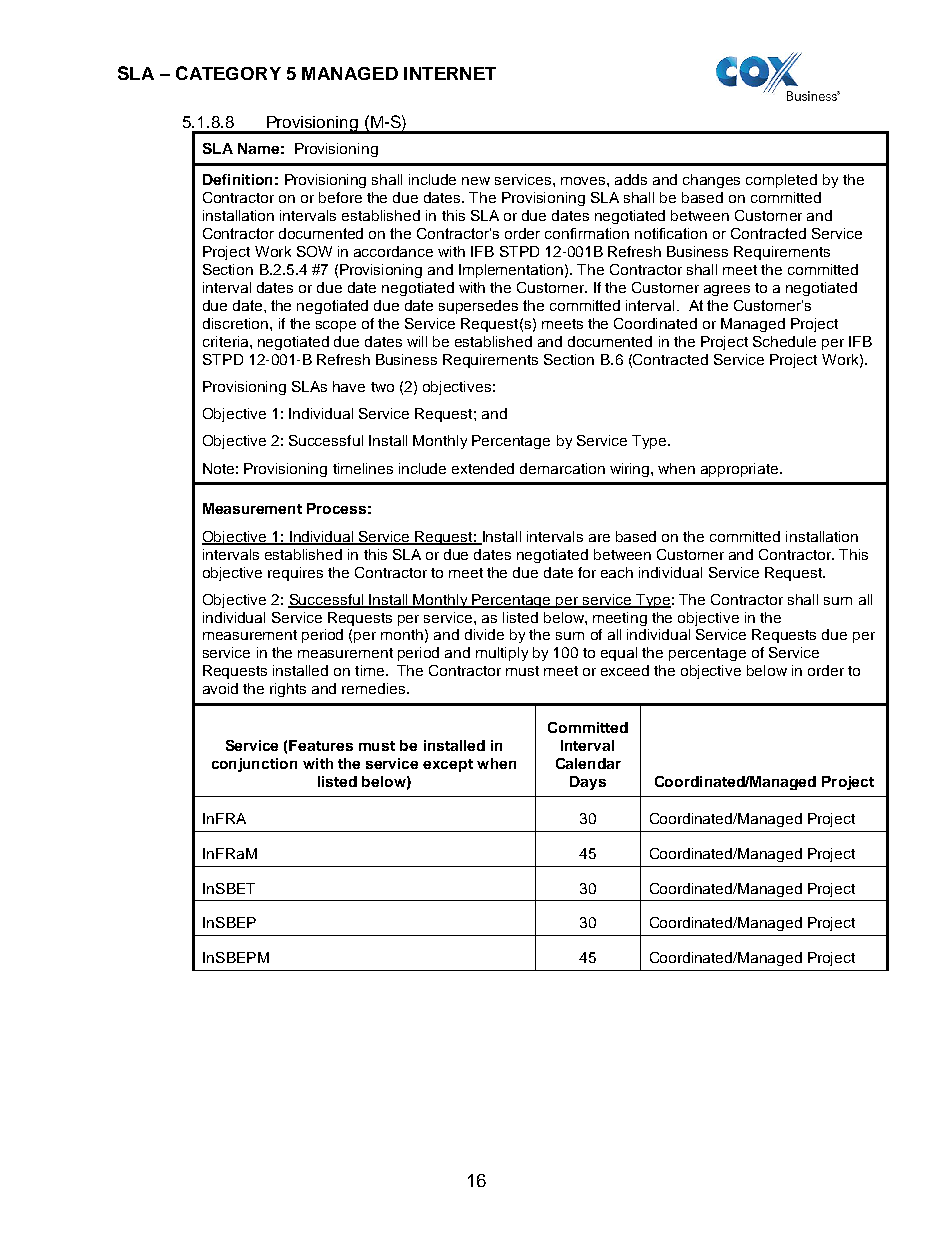 This page has height=1233, width=952. Describe the element at coordinates (711, 181) in the page. I see `changes` at that location.
